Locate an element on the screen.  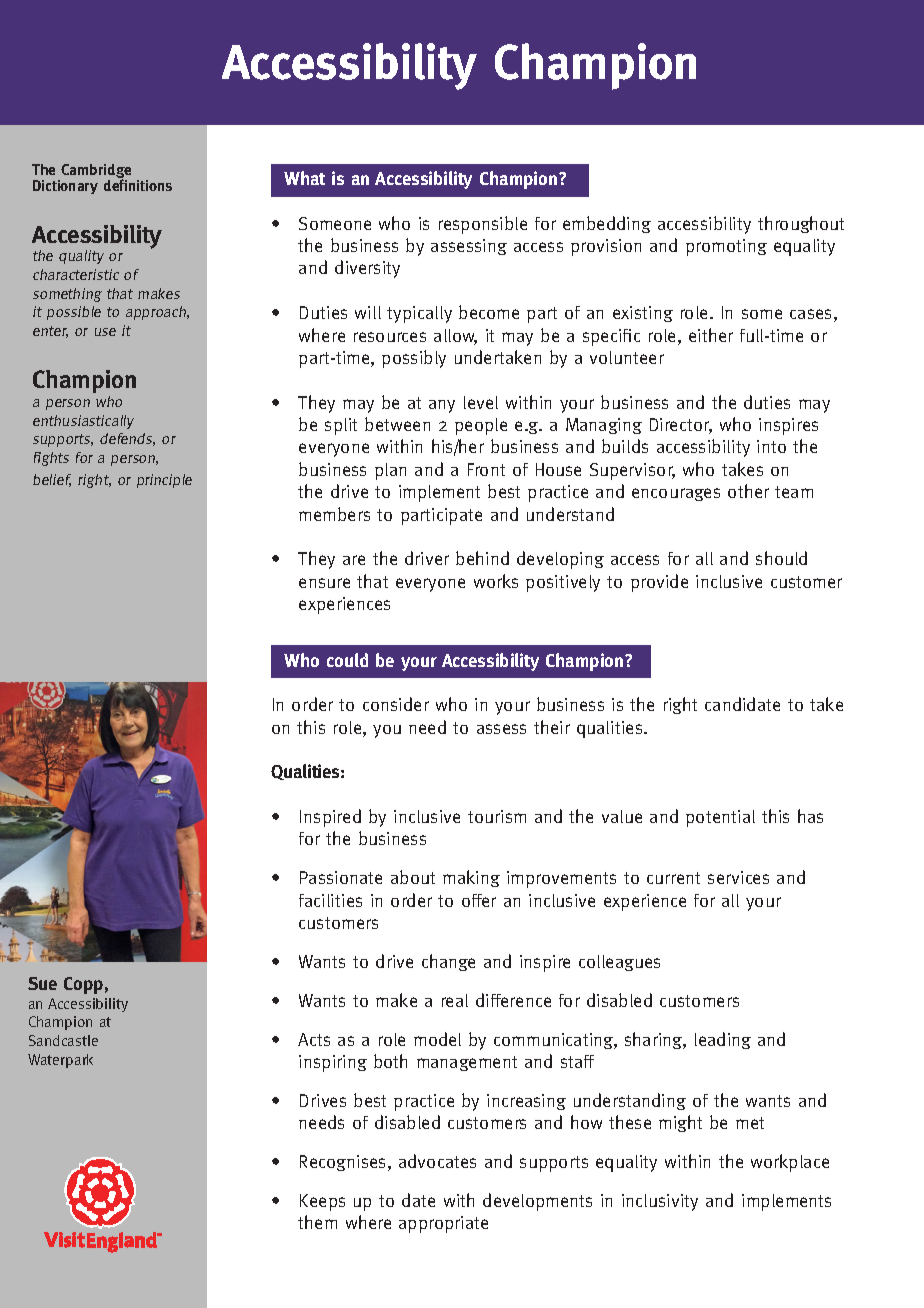
about is located at coordinates (413, 877).
